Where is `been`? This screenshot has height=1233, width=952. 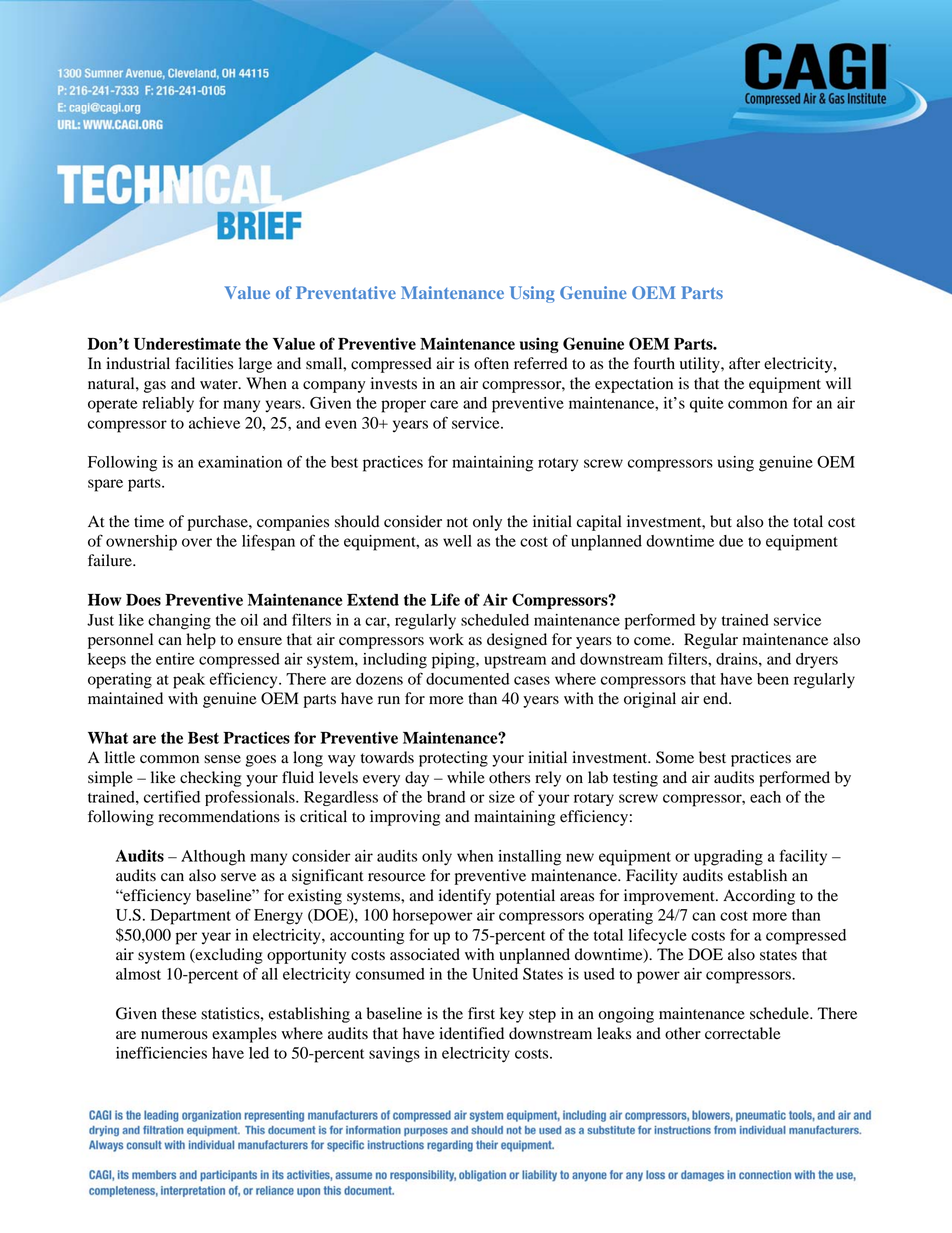 been is located at coordinates (773, 679).
